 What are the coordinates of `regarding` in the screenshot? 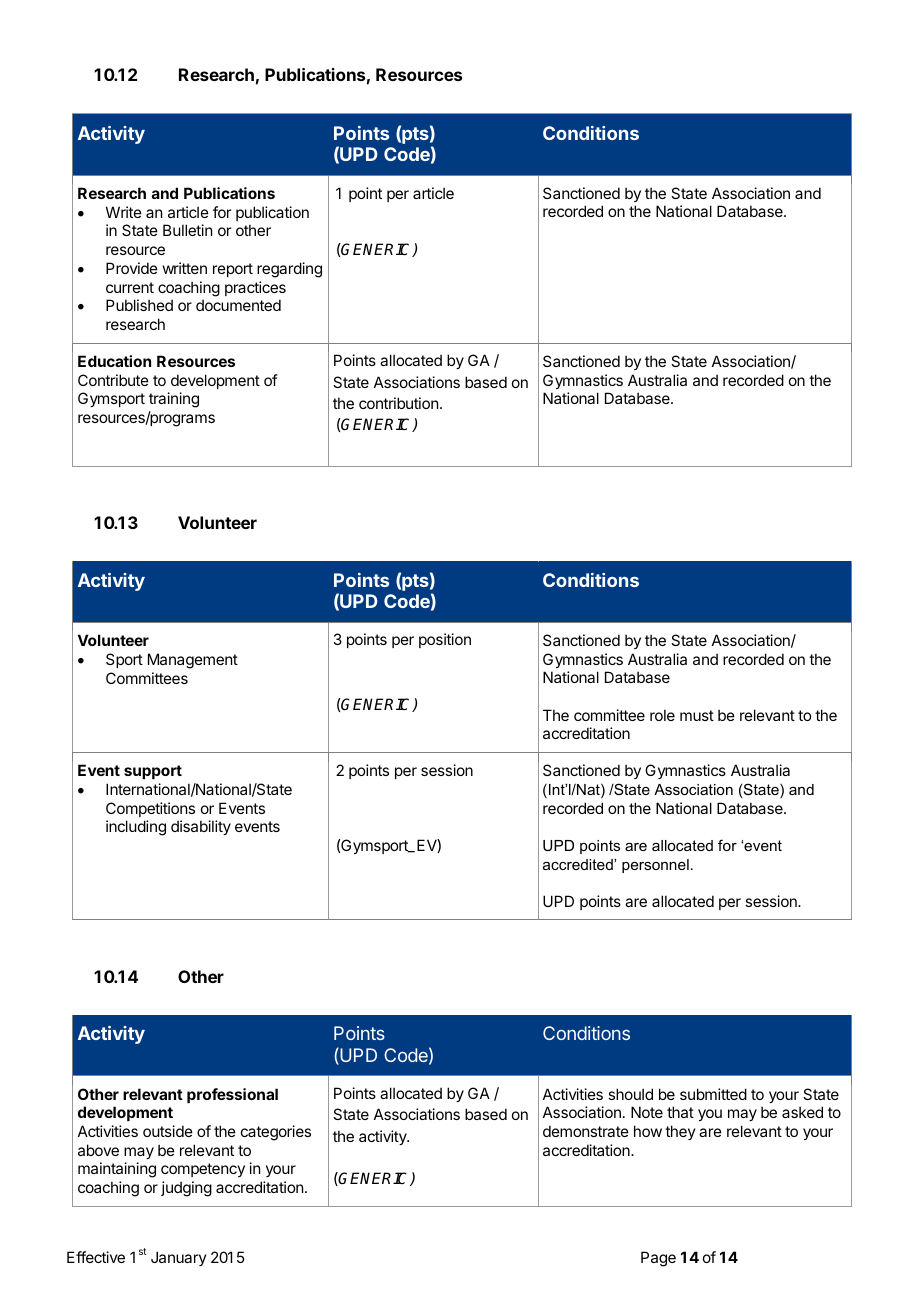 It's located at (289, 270).
